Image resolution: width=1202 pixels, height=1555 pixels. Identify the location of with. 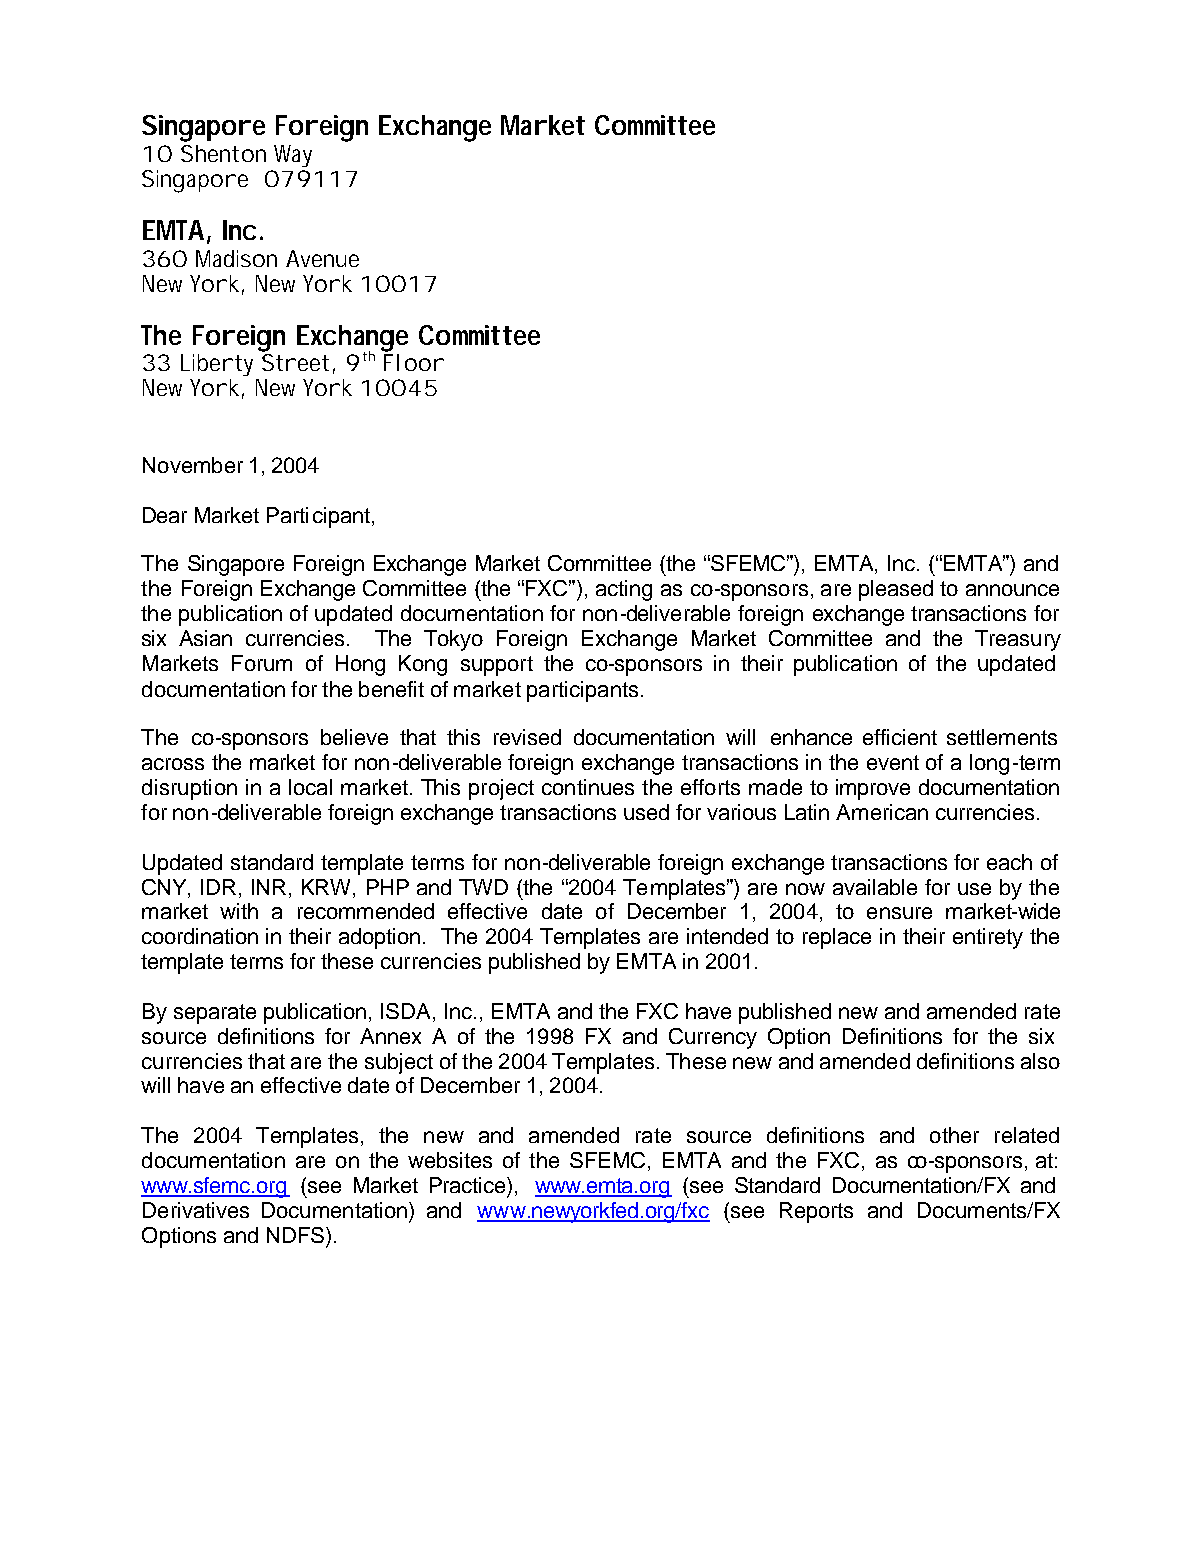
(239, 911).
